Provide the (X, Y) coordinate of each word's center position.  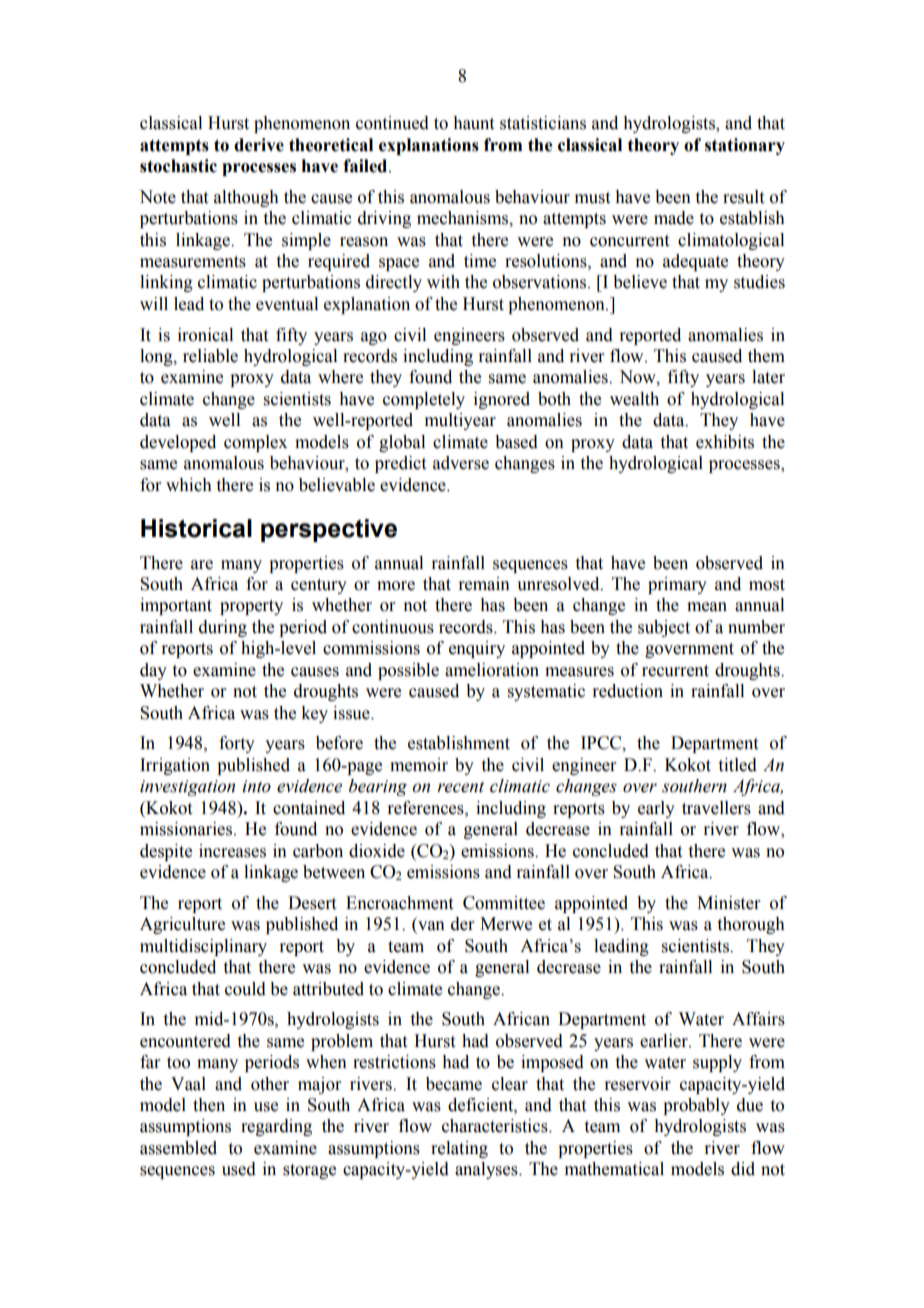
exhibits (725, 442)
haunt (473, 123)
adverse (461, 463)
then (209, 1105)
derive (259, 145)
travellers (716, 808)
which (189, 485)
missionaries (187, 829)
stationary (745, 146)
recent (460, 787)
